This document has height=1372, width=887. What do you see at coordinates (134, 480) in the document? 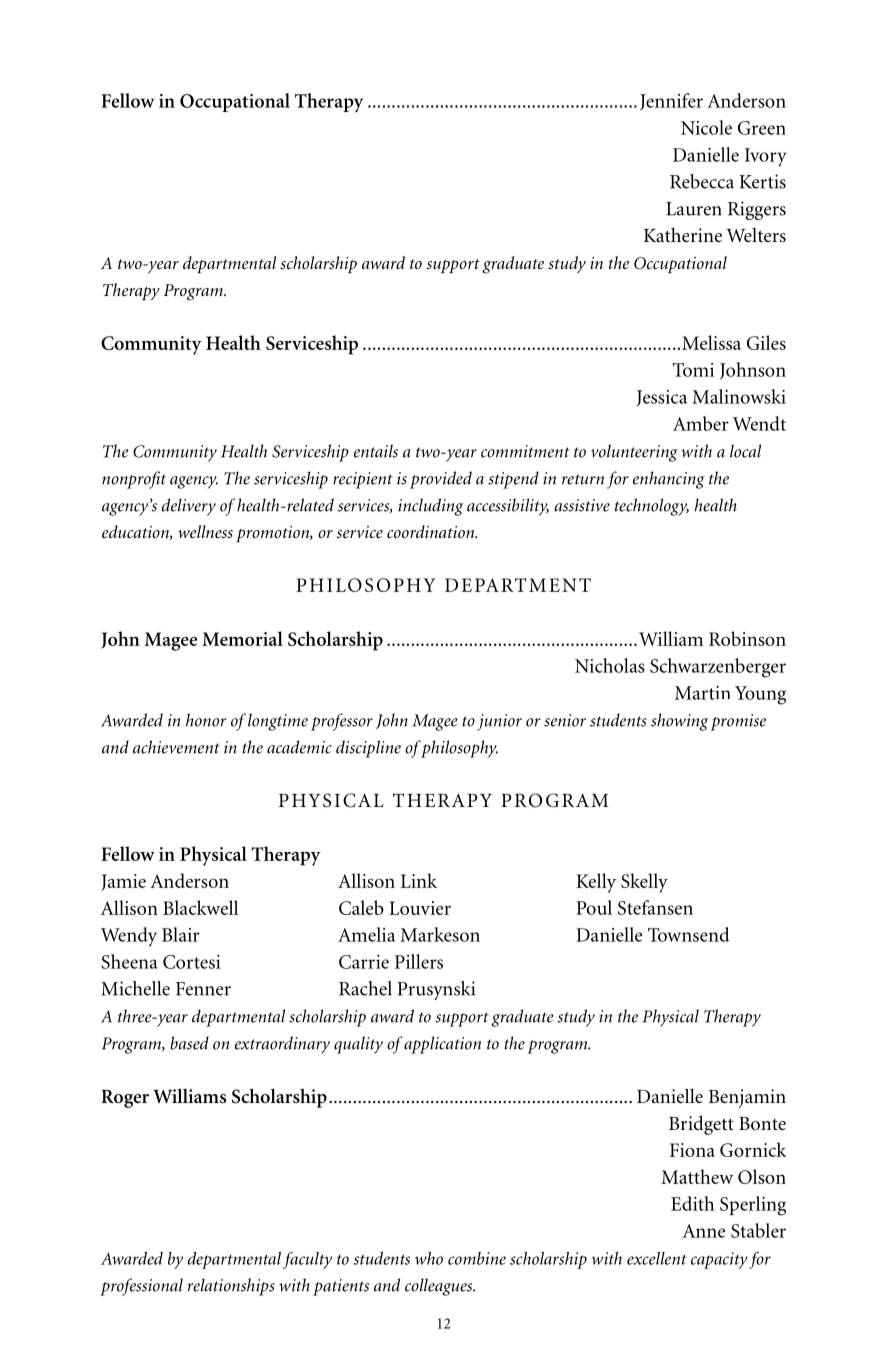
I see `nonprofit` at bounding box center [134, 480].
